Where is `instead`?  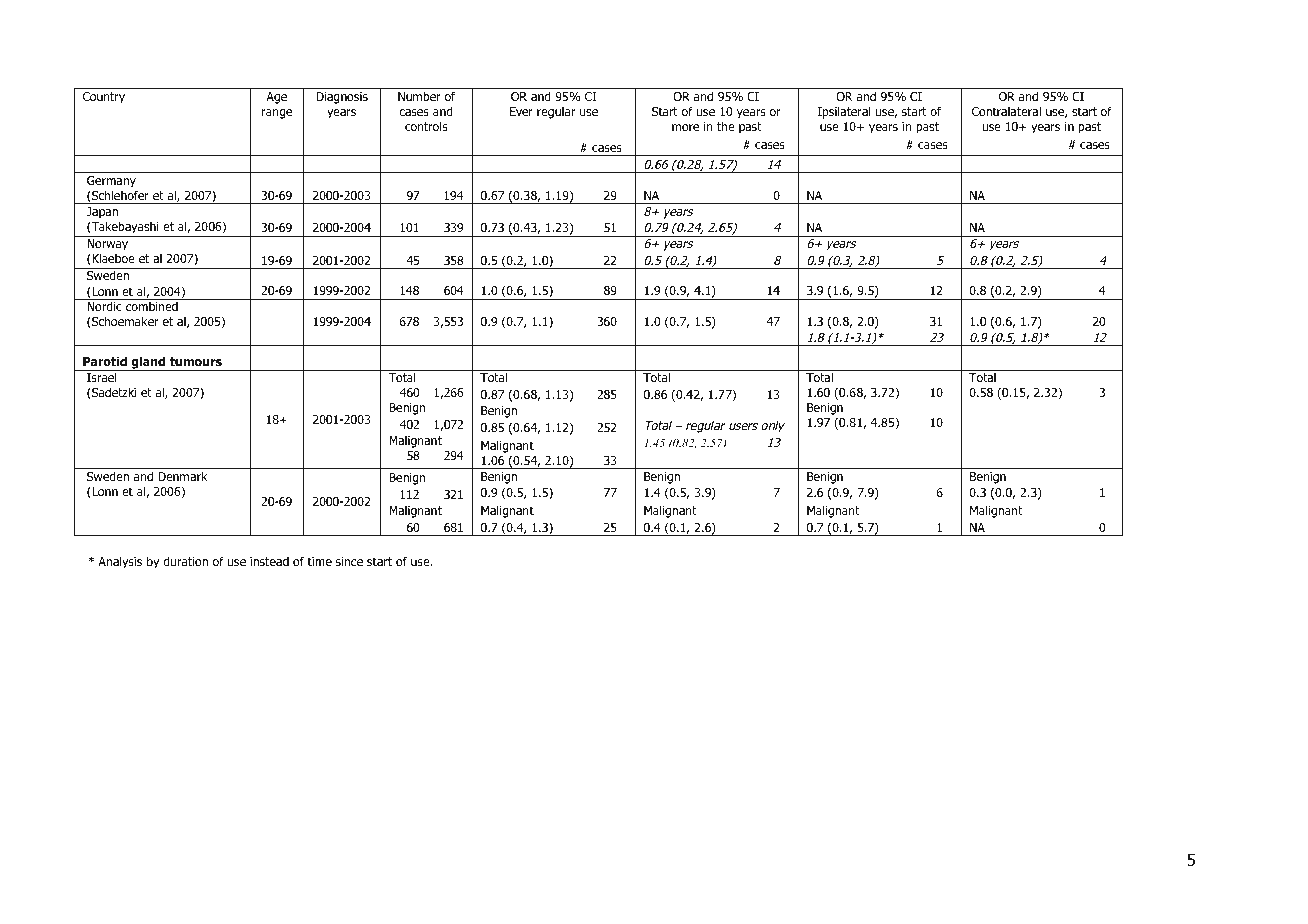
instead is located at coordinates (269, 561).
